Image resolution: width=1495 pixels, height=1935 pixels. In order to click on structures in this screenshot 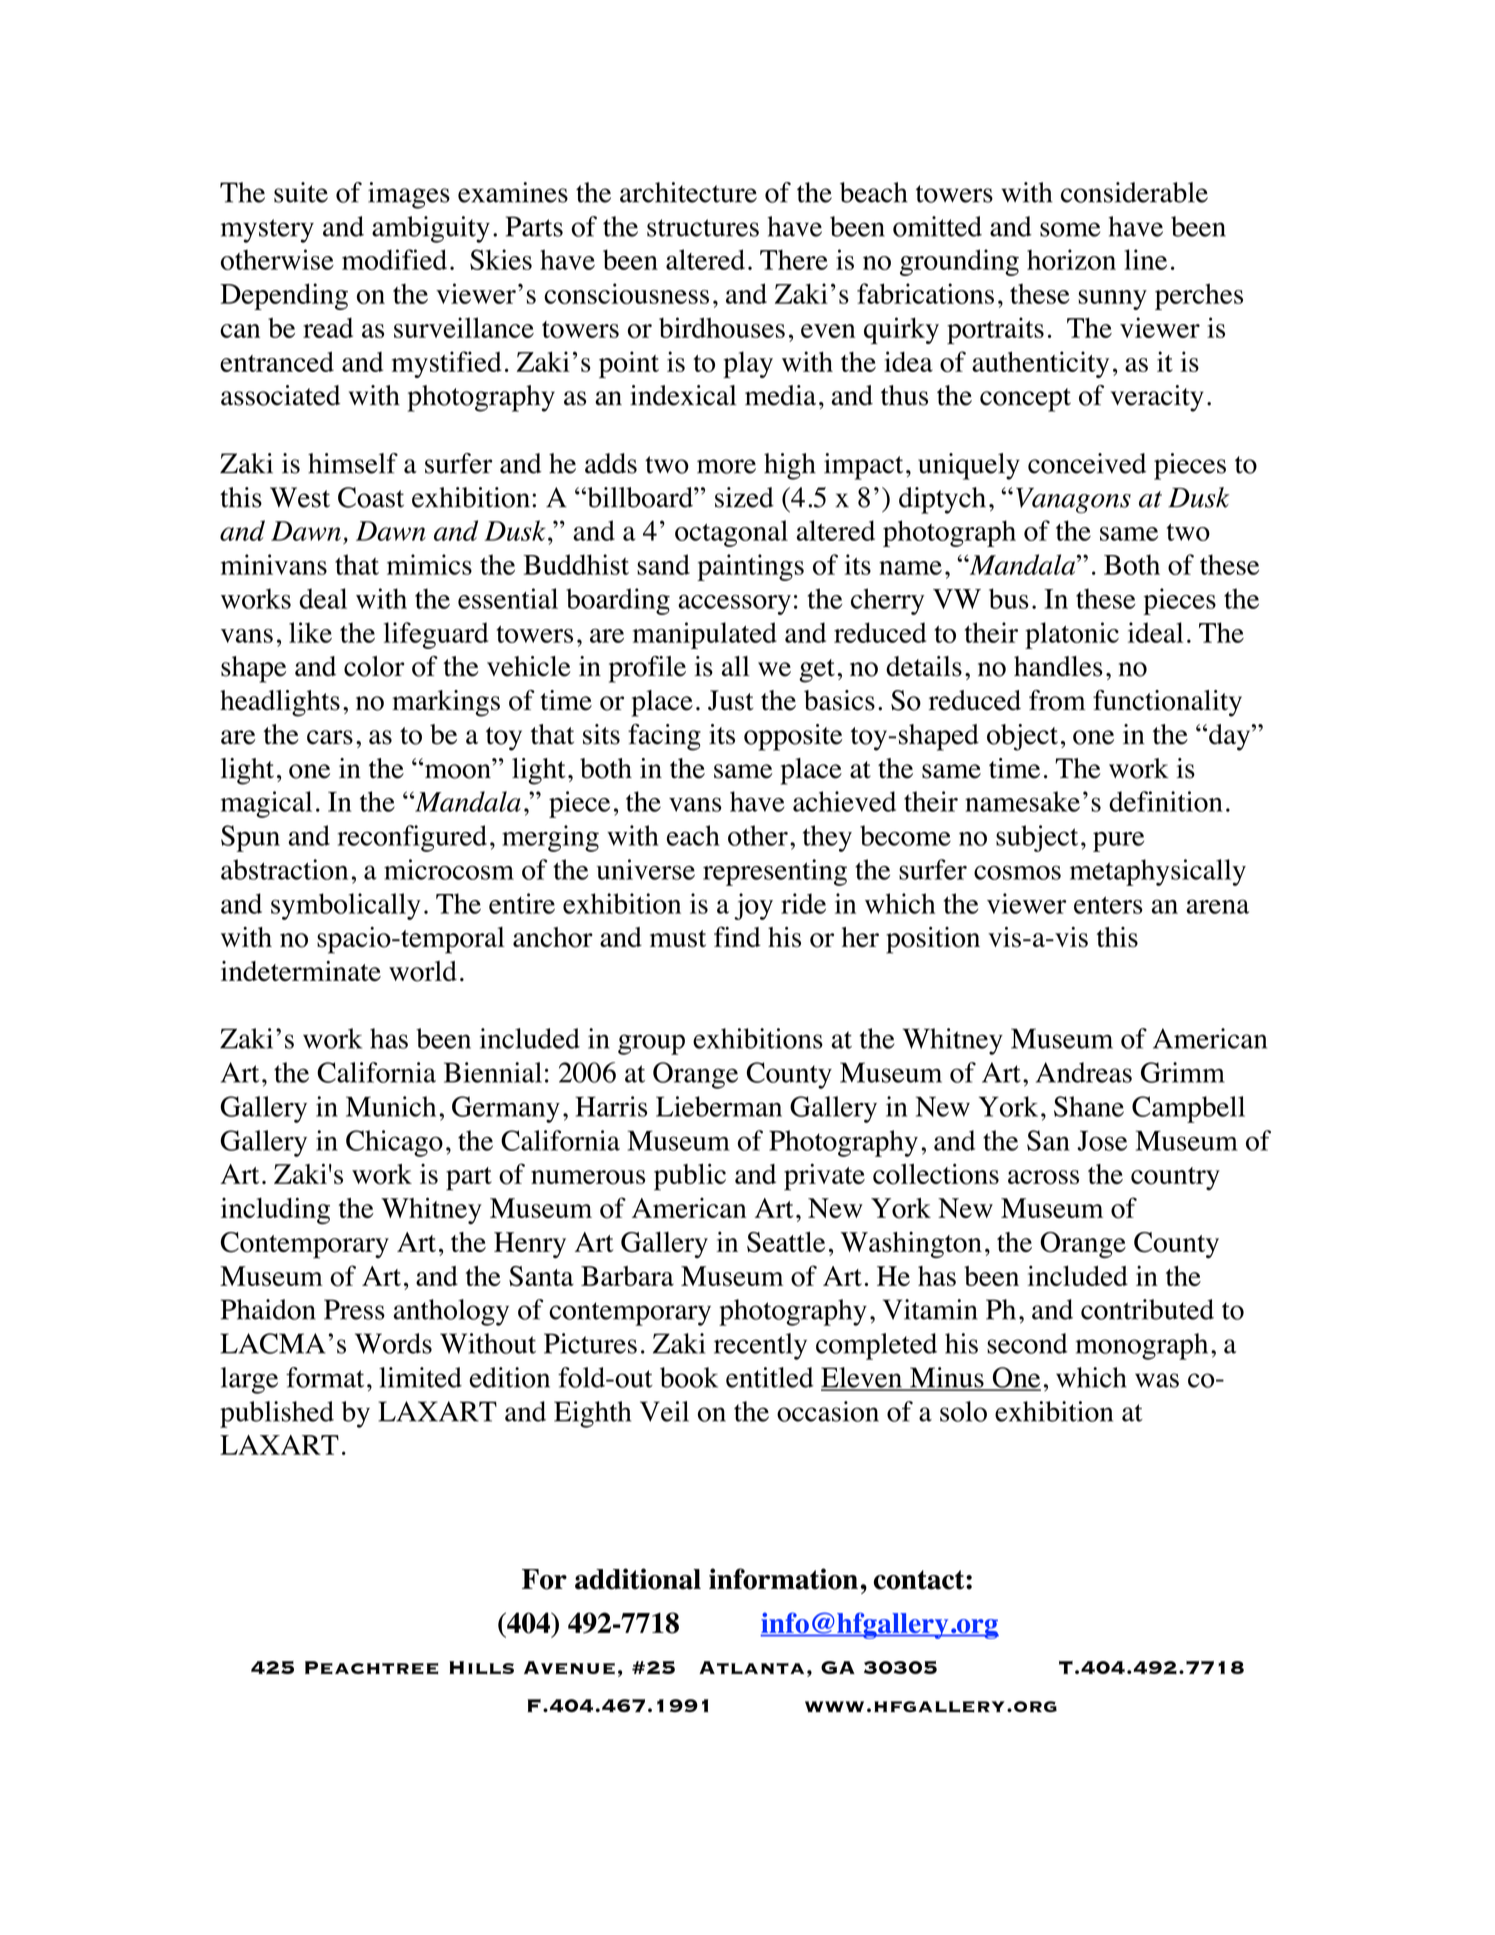, I will do `click(703, 228)`.
